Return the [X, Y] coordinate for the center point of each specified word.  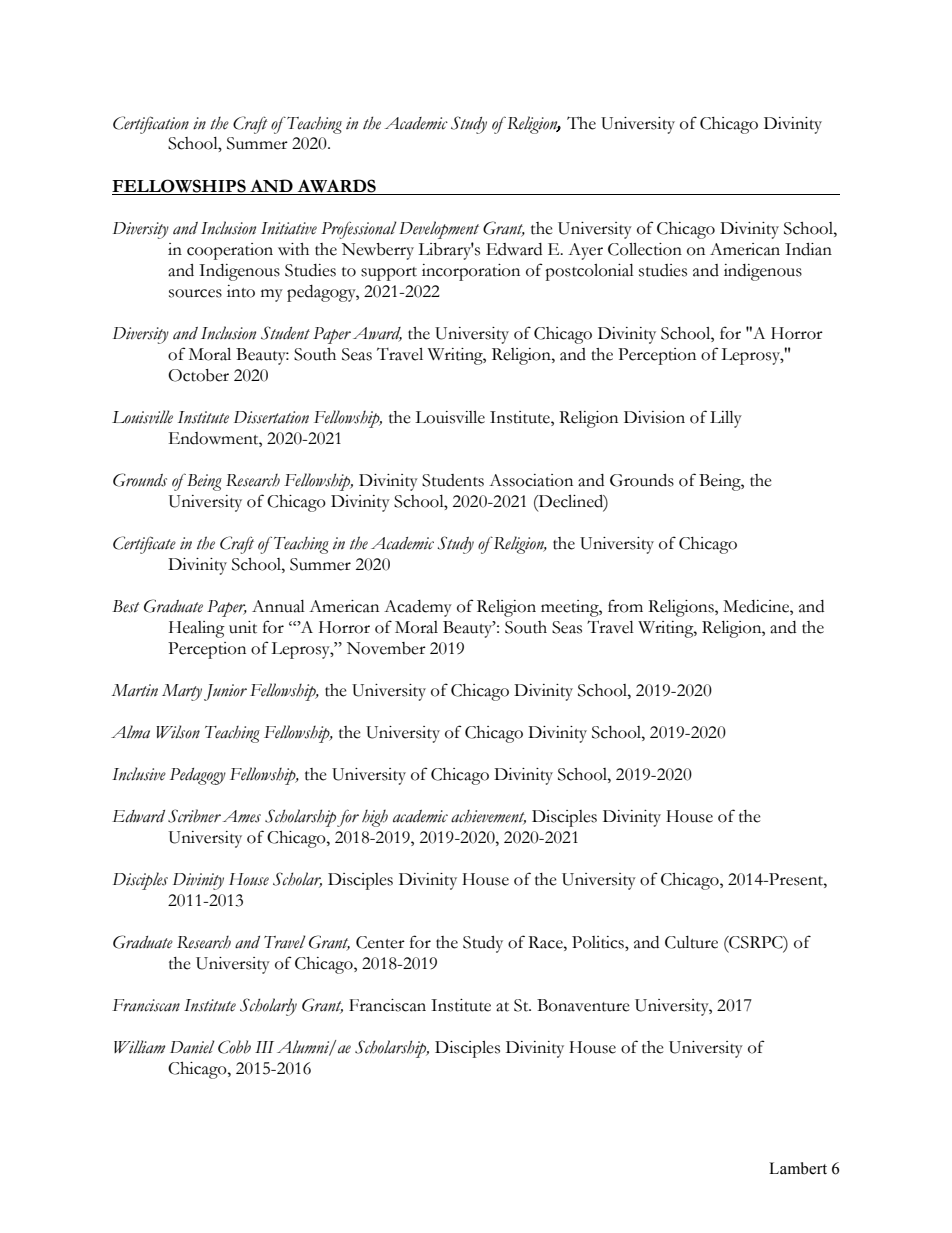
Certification [151, 125]
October [198, 375]
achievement [488, 817]
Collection [645, 249]
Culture [691, 942]
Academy [418, 608]
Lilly [726, 419]
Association [531, 480]
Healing [197, 629]
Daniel [192, 1047]
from [625, 606]
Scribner [194, 816]
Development [439, 230]
